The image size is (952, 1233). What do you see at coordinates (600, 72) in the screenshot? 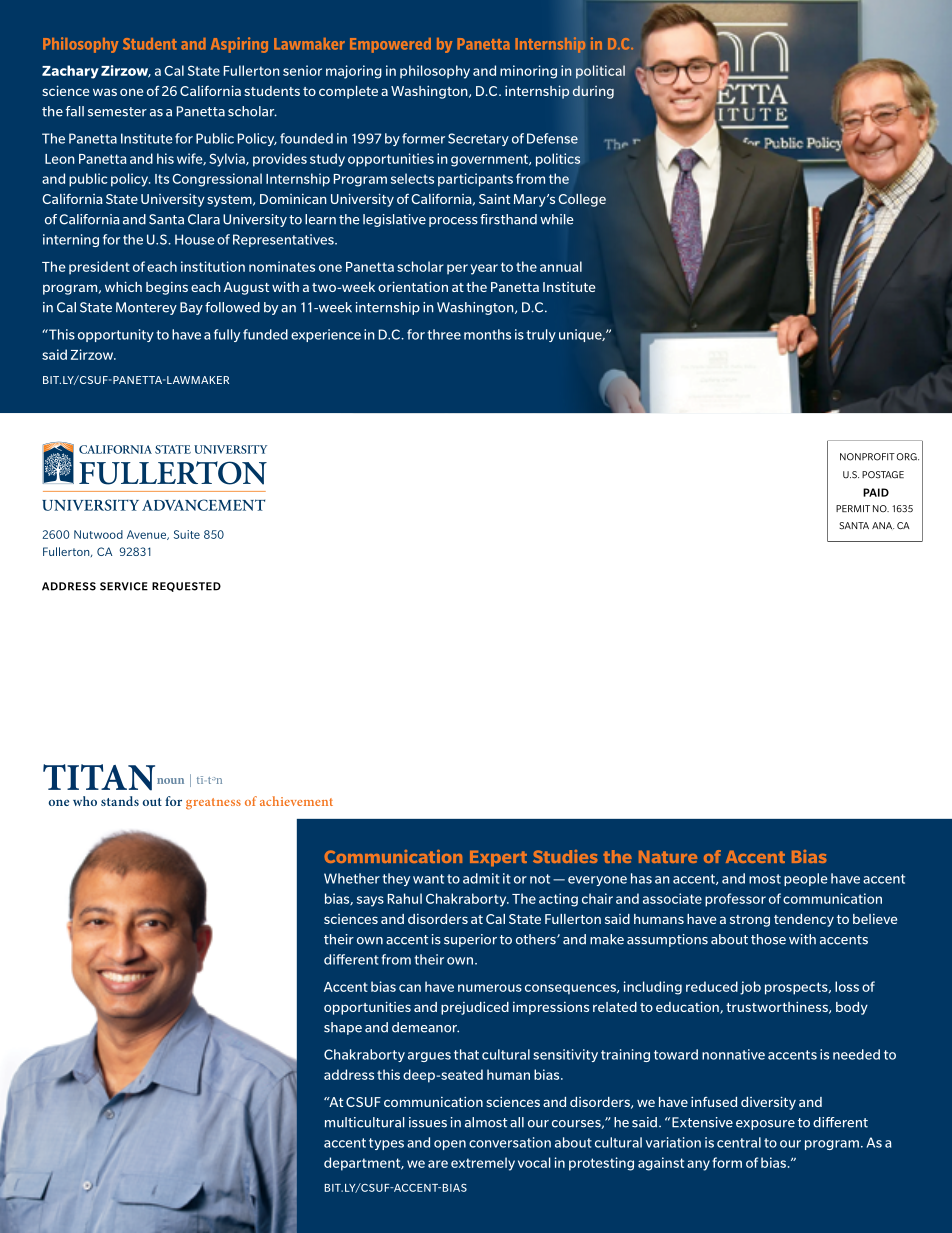
I see `political` at bounding box center [600, 72].
